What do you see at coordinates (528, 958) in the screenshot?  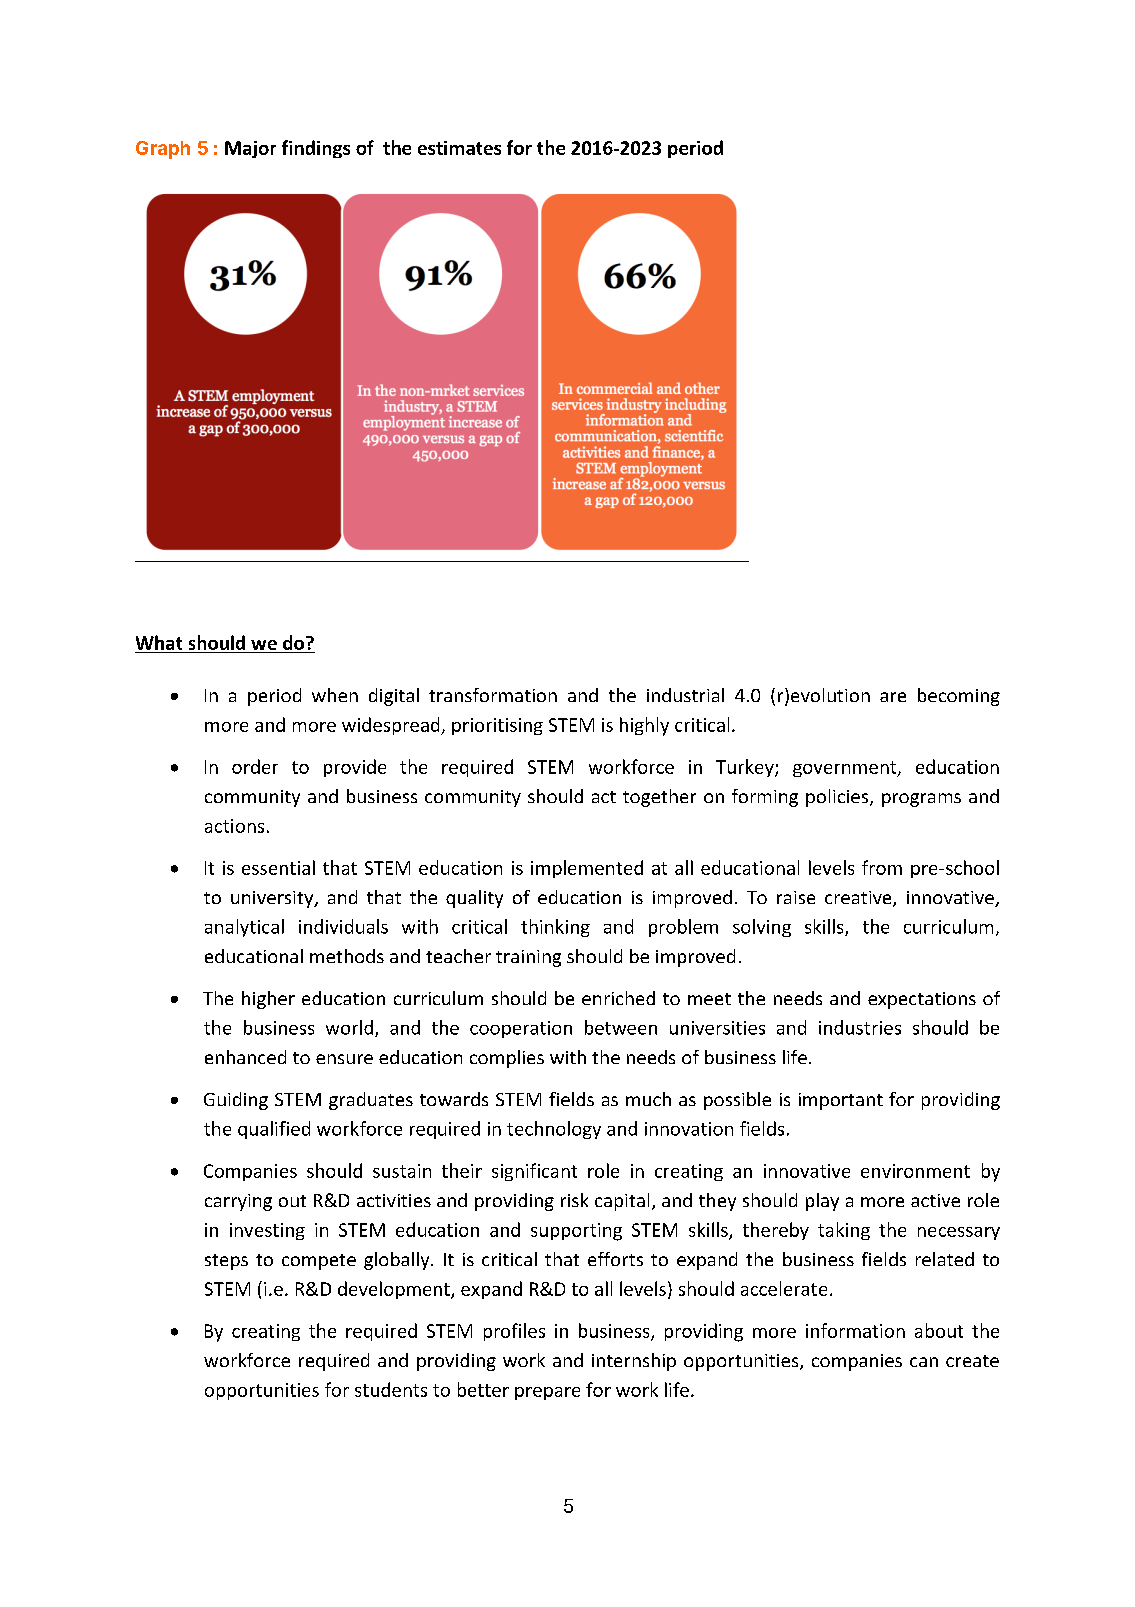 I see `training` at bounding box center [528, 958].
